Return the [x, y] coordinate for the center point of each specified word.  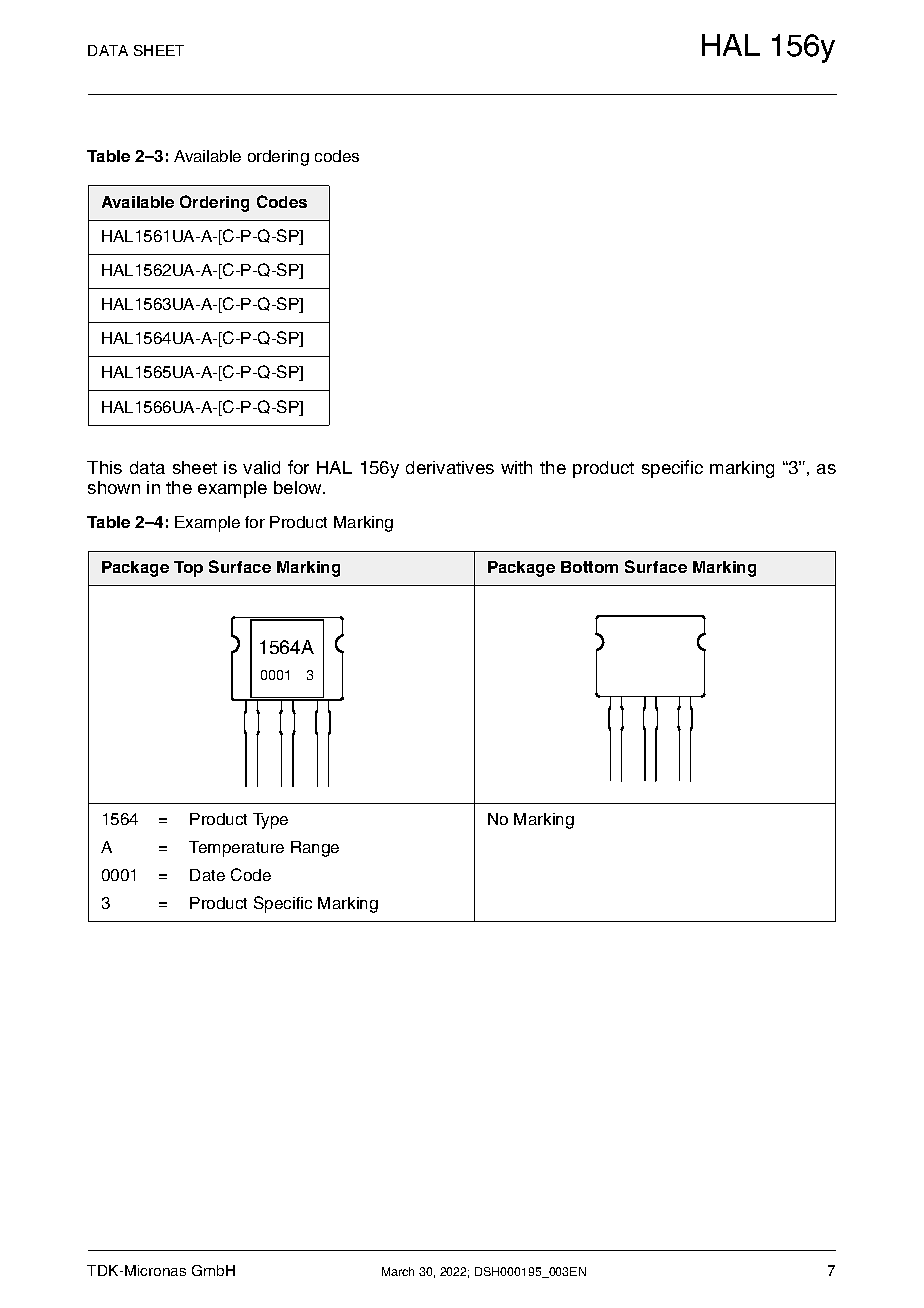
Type [270, 821]
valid [261, 467]
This [104, 467]
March [398, 1271]
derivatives [450, 467]
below [299, 487]
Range [315, 849]
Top [188, 569]
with [516, 467]
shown [114, 487]
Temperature [236, 849]
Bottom [589, 567]
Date [207, 875]
